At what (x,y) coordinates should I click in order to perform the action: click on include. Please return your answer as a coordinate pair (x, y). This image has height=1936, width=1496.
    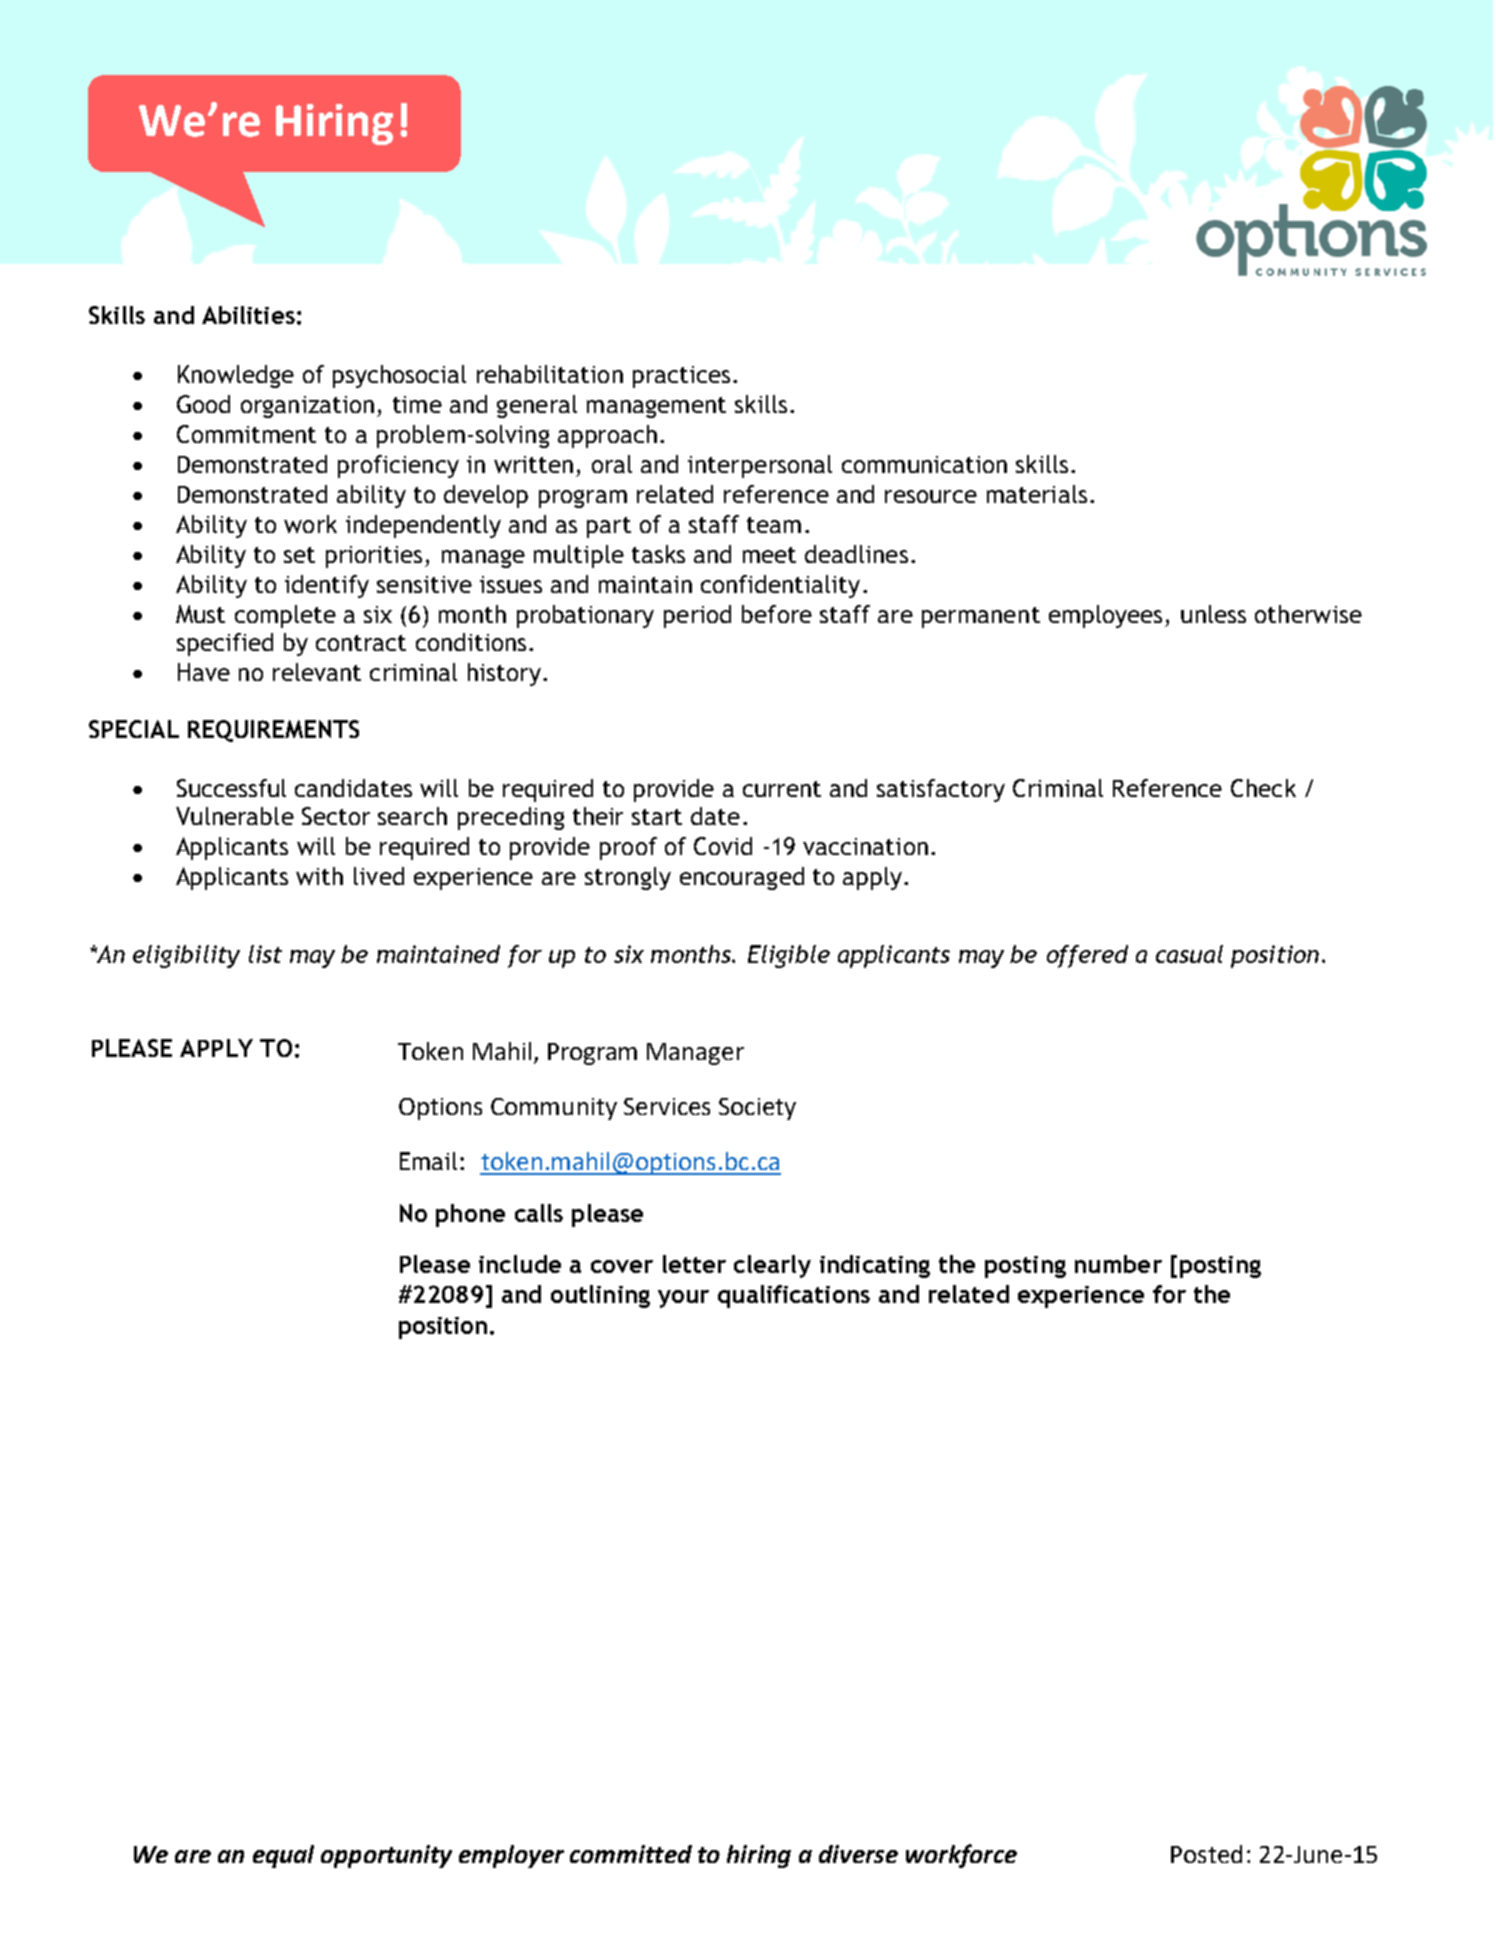
    Looking at the image, I should click on (520, 1264).
